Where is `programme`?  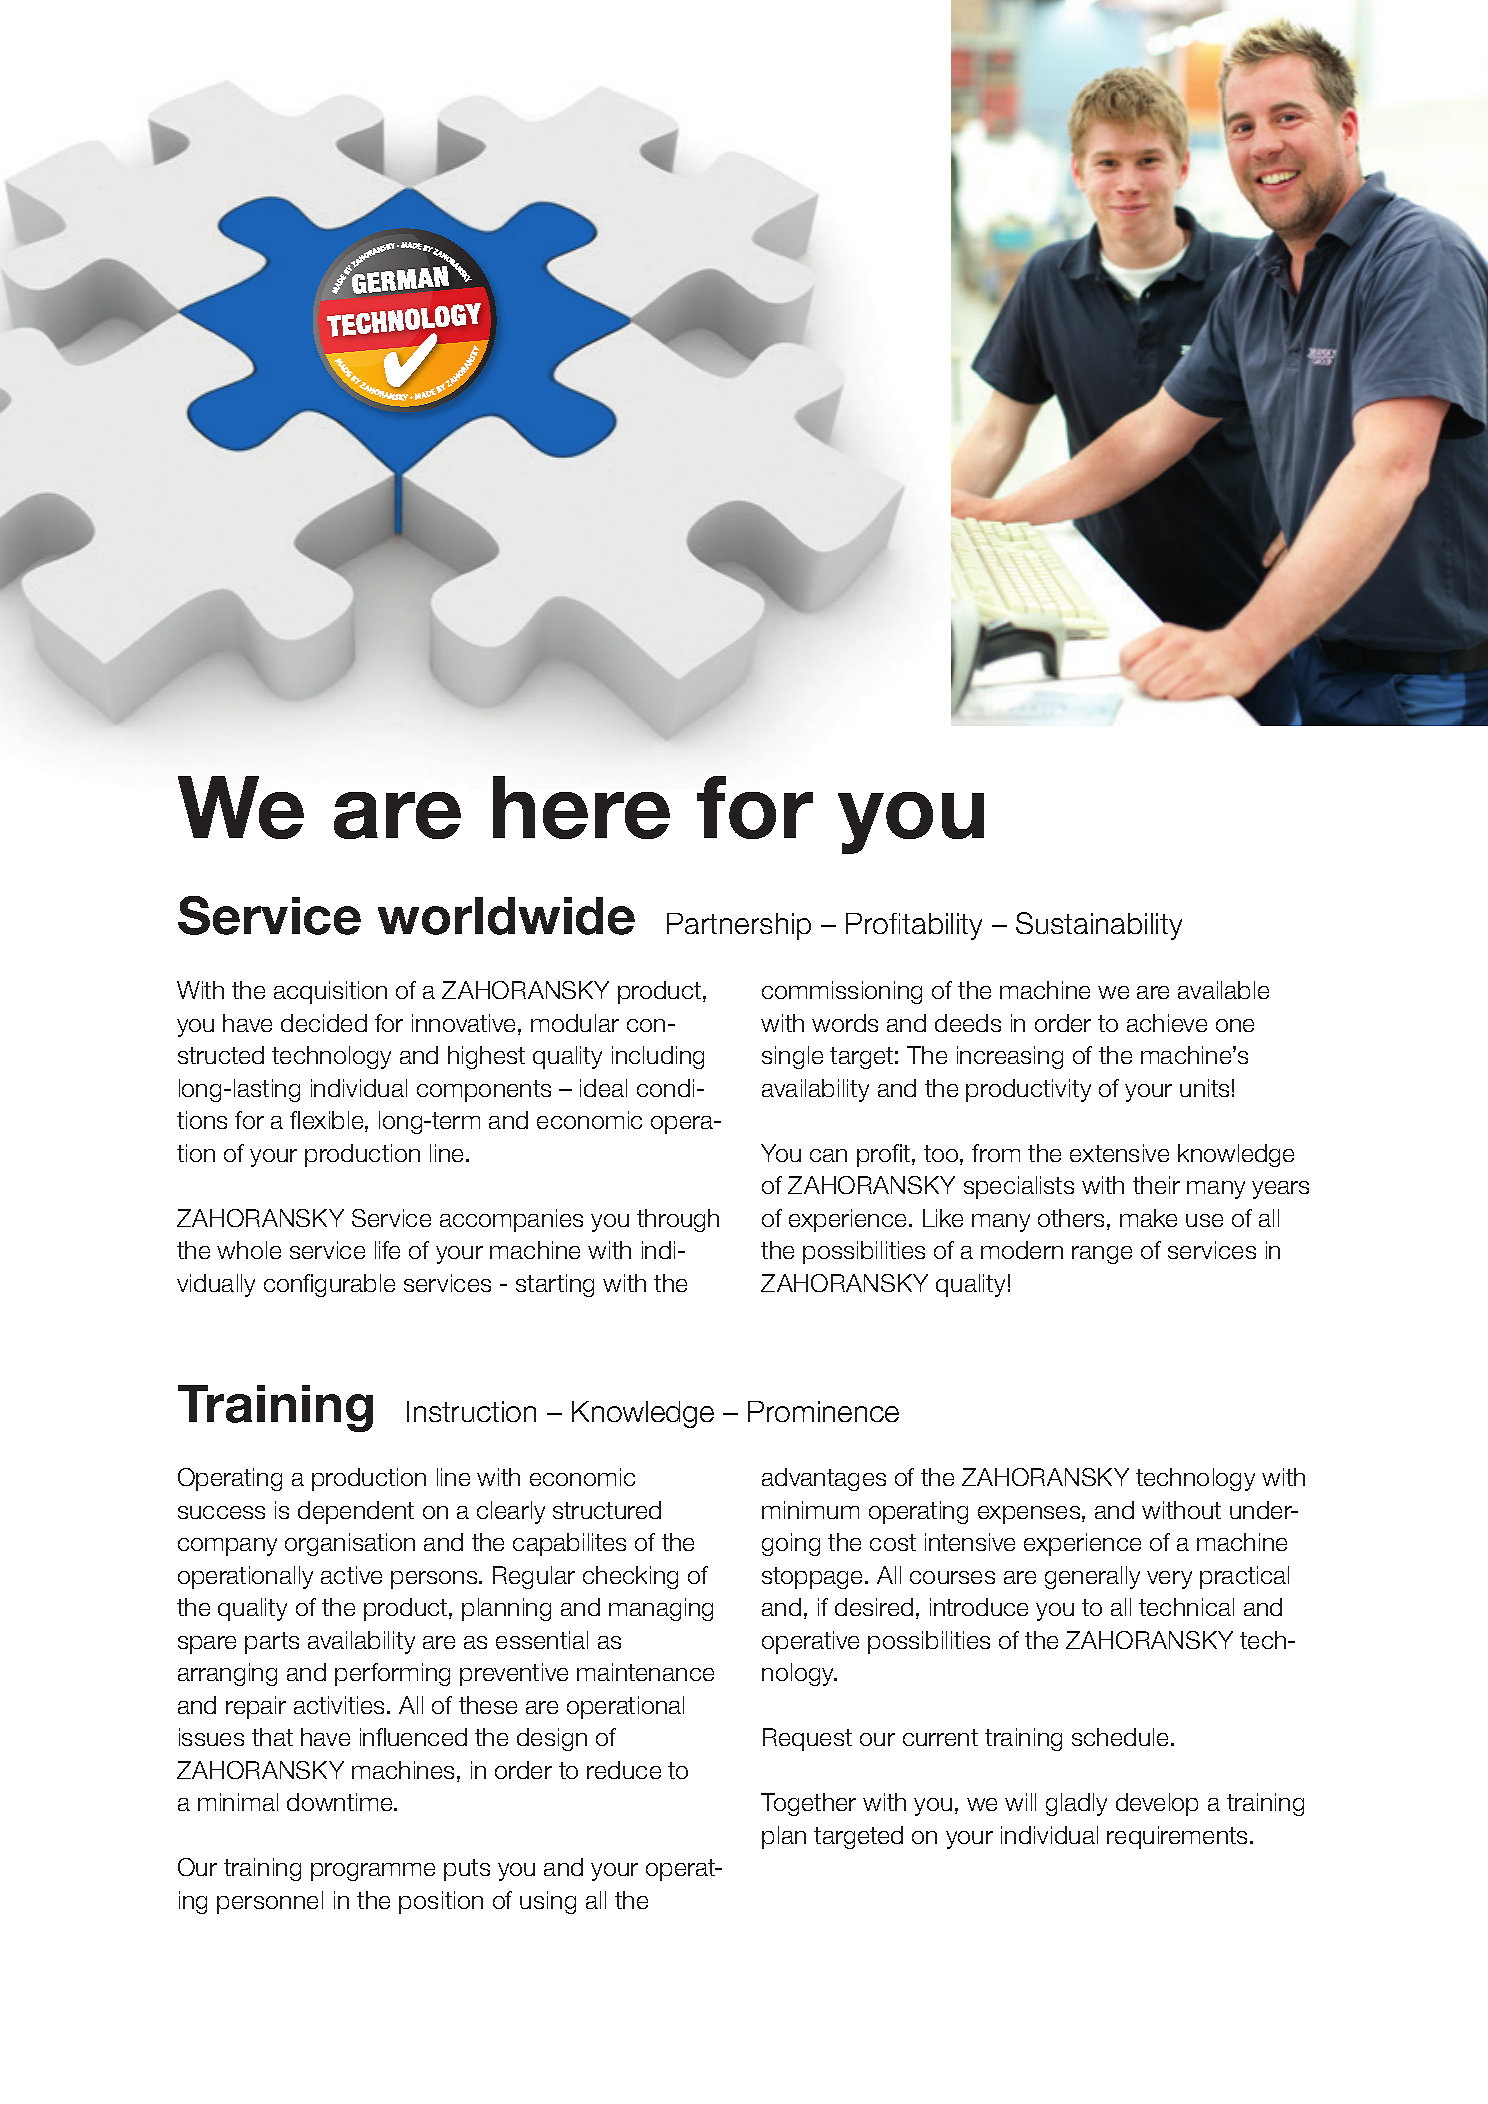
programme is located at coordinates (373, 1872).
